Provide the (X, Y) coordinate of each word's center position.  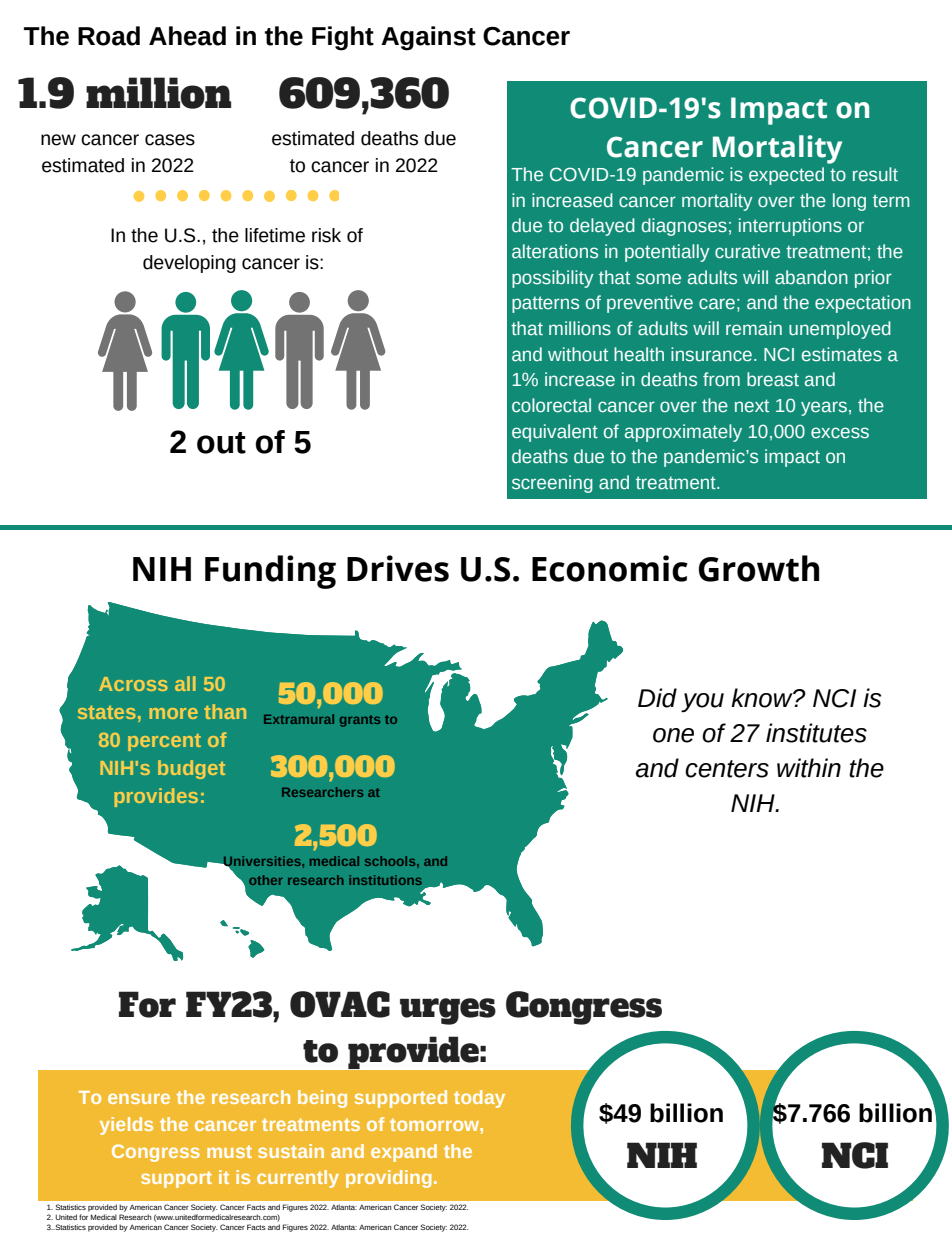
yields (126, 1126)
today (479, 1099)
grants (360, 721)
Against (428, 38)
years (824, 408)
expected (786, 176)
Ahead (187, 36)
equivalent (555, 433)
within (809, 768)
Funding (270, 572)
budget (191, 769)
